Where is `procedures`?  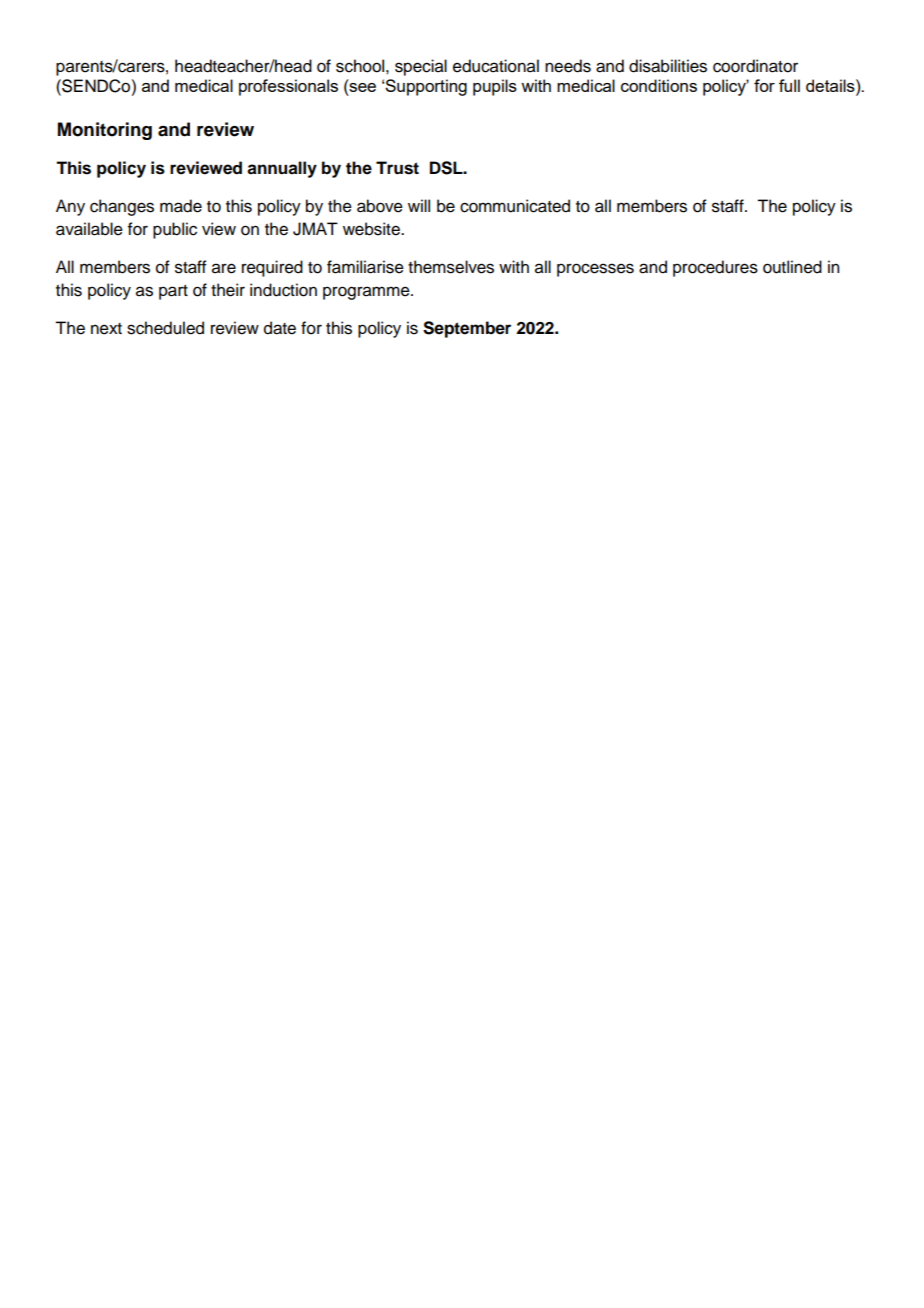 procedures is located at coordinates (715, 268).
